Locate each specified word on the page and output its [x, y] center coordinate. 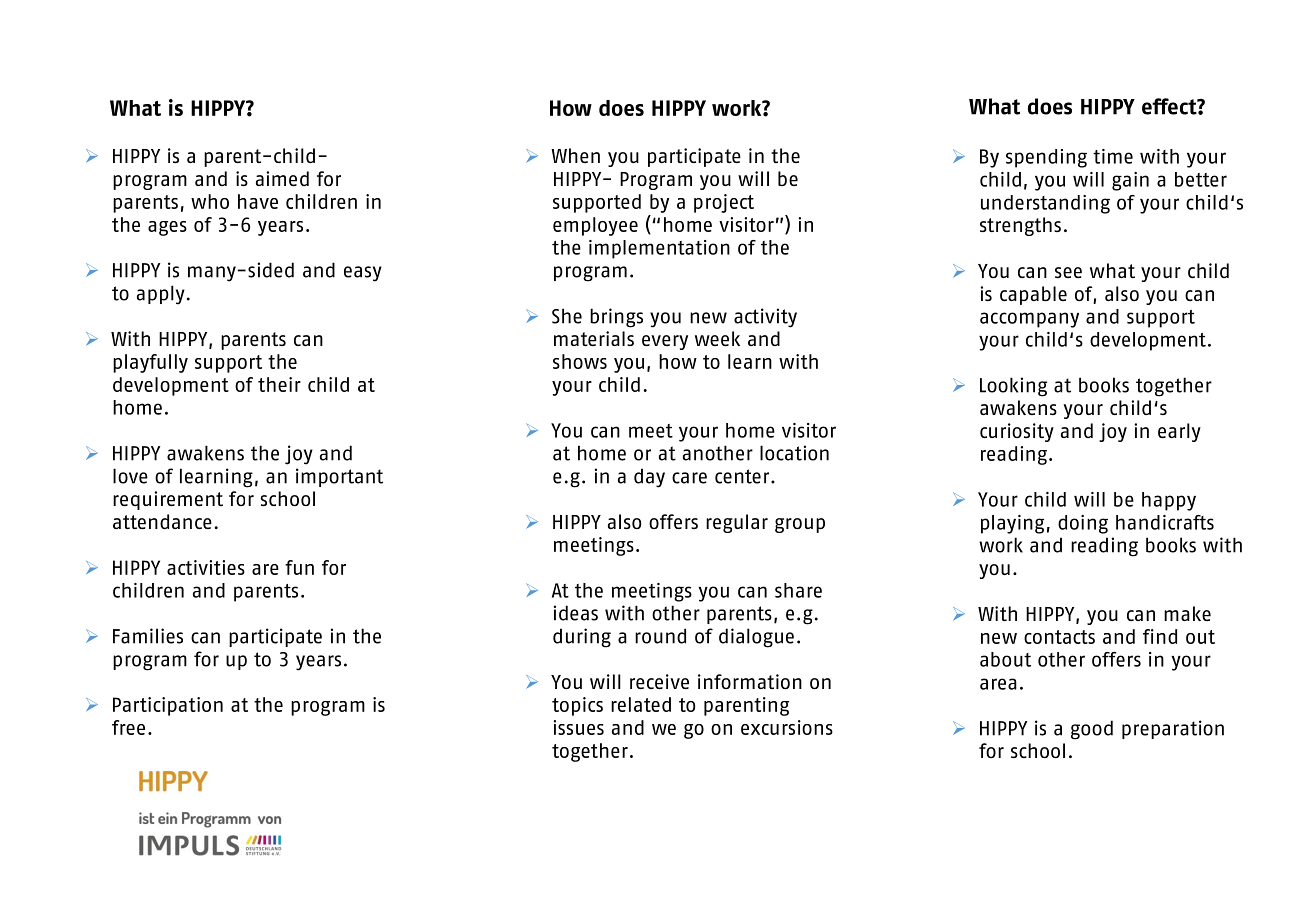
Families [148, 636]
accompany [1029, 320]
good [1092, 730]
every [665, 342]
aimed [282, 178]
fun [299, 567]
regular [737, 523]
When [575, 155]
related [641, 704]
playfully [150, 363]
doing [1083, 524]
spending [1046, 158]
